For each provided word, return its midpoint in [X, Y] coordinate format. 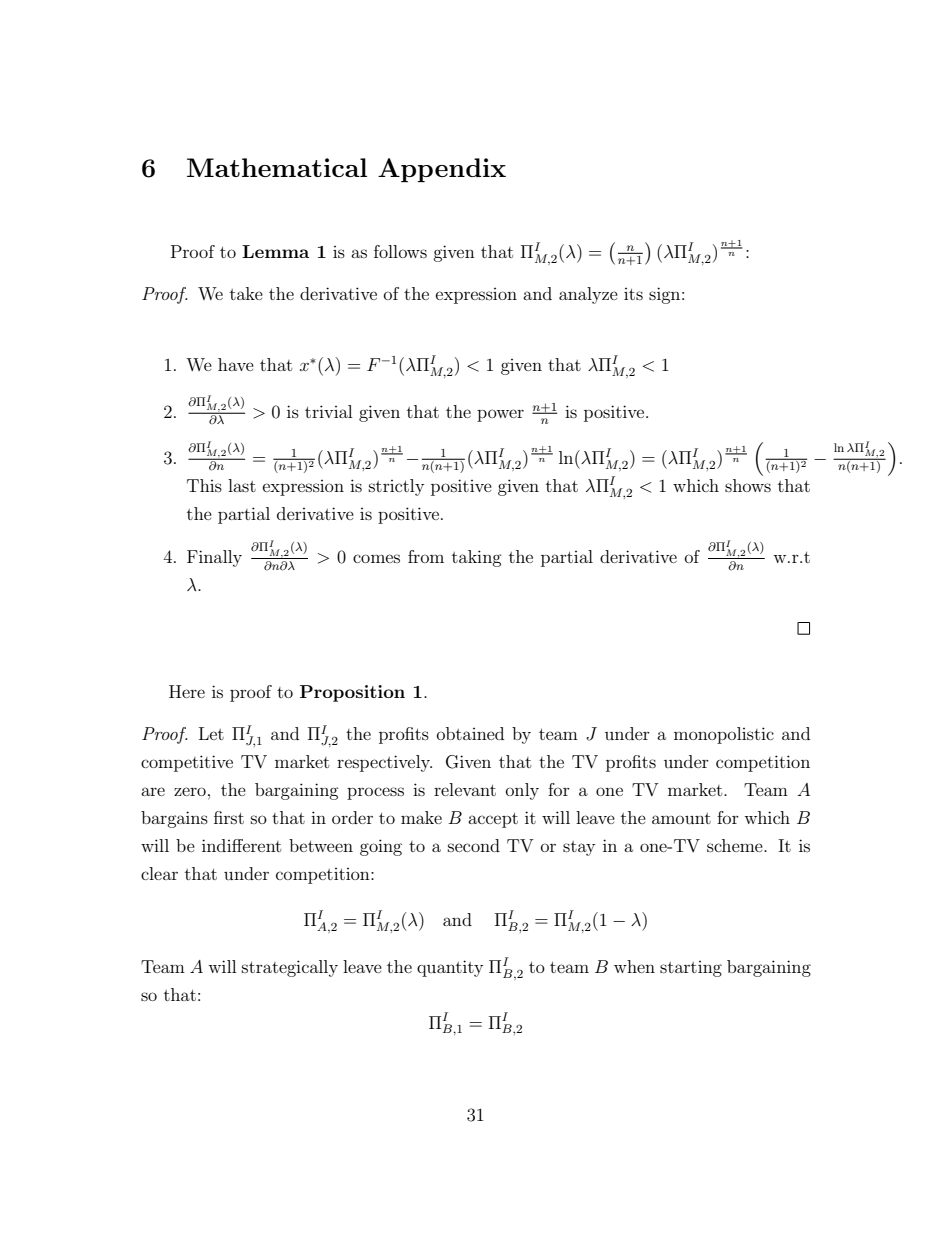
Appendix [442, 170]
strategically [290, 968]
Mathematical [277, 167]
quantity [450, 968]
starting [691, 969]
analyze [588, 295]
